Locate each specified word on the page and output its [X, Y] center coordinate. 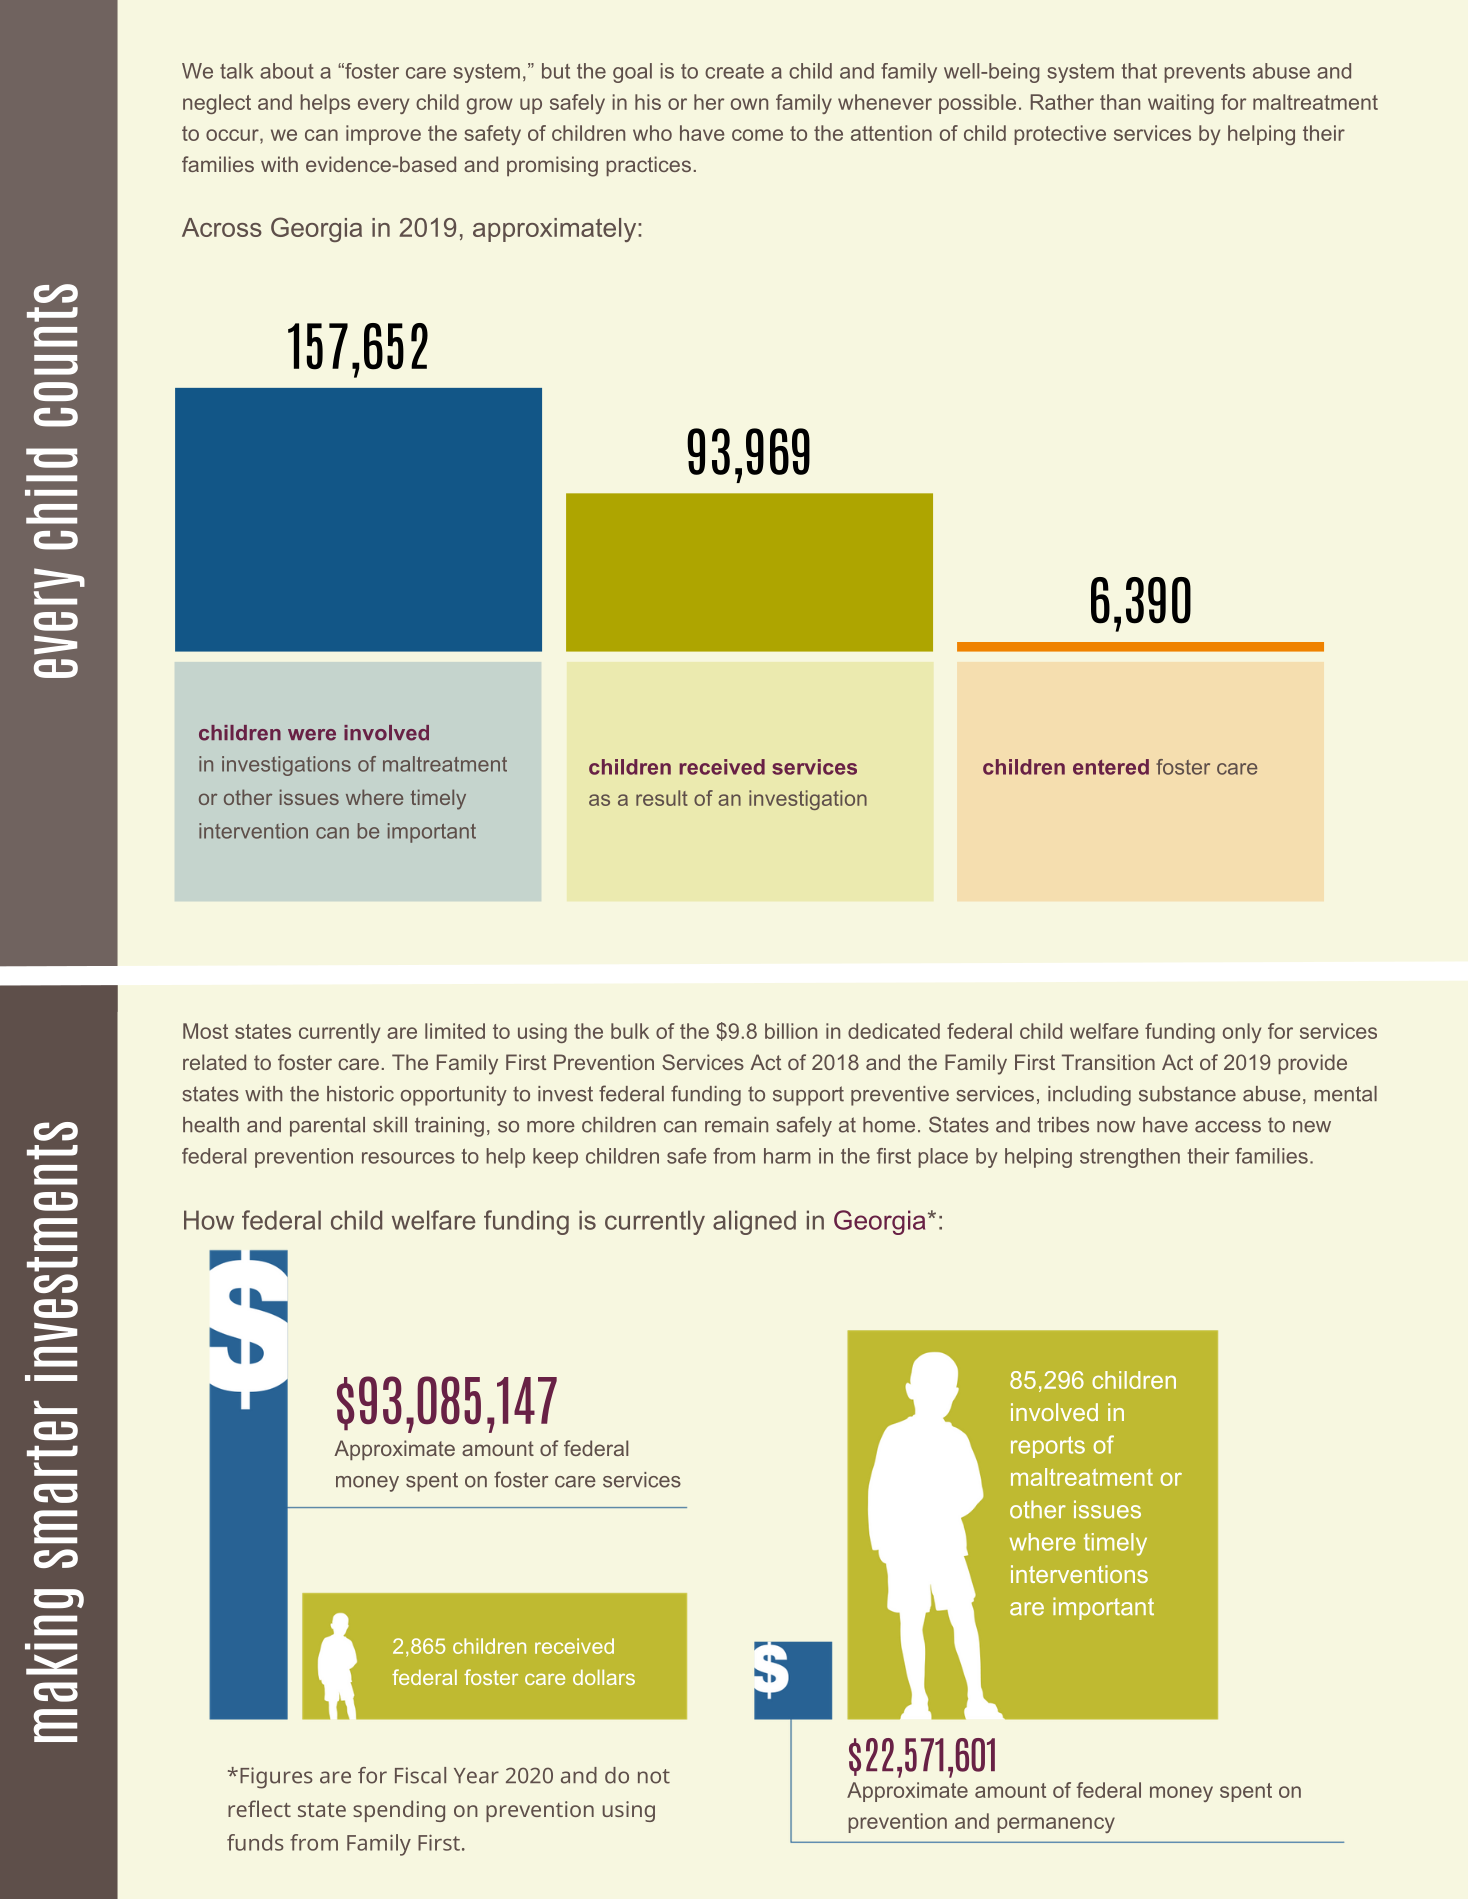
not [654, 1776]
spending [399, 1811]
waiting [1181, 104]
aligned [754, 1222]
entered [1111, 767]
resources [408, 1158]
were [312, 735]
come [757, 135]
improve [383, 135]
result [662, 798]
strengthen [1130, 1158]
